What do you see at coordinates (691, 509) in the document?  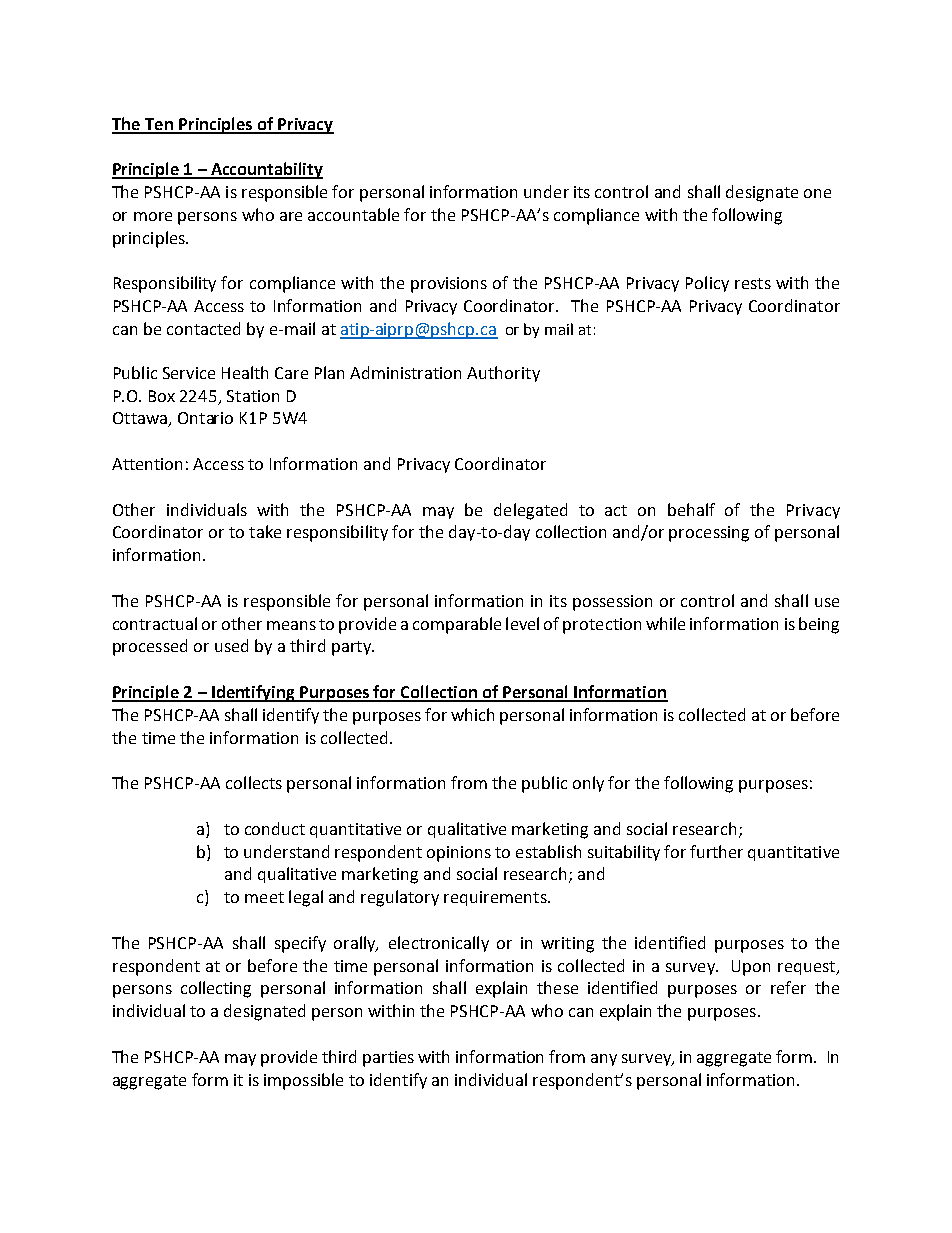 I see `behalf` at bounding box center [691, 509].
